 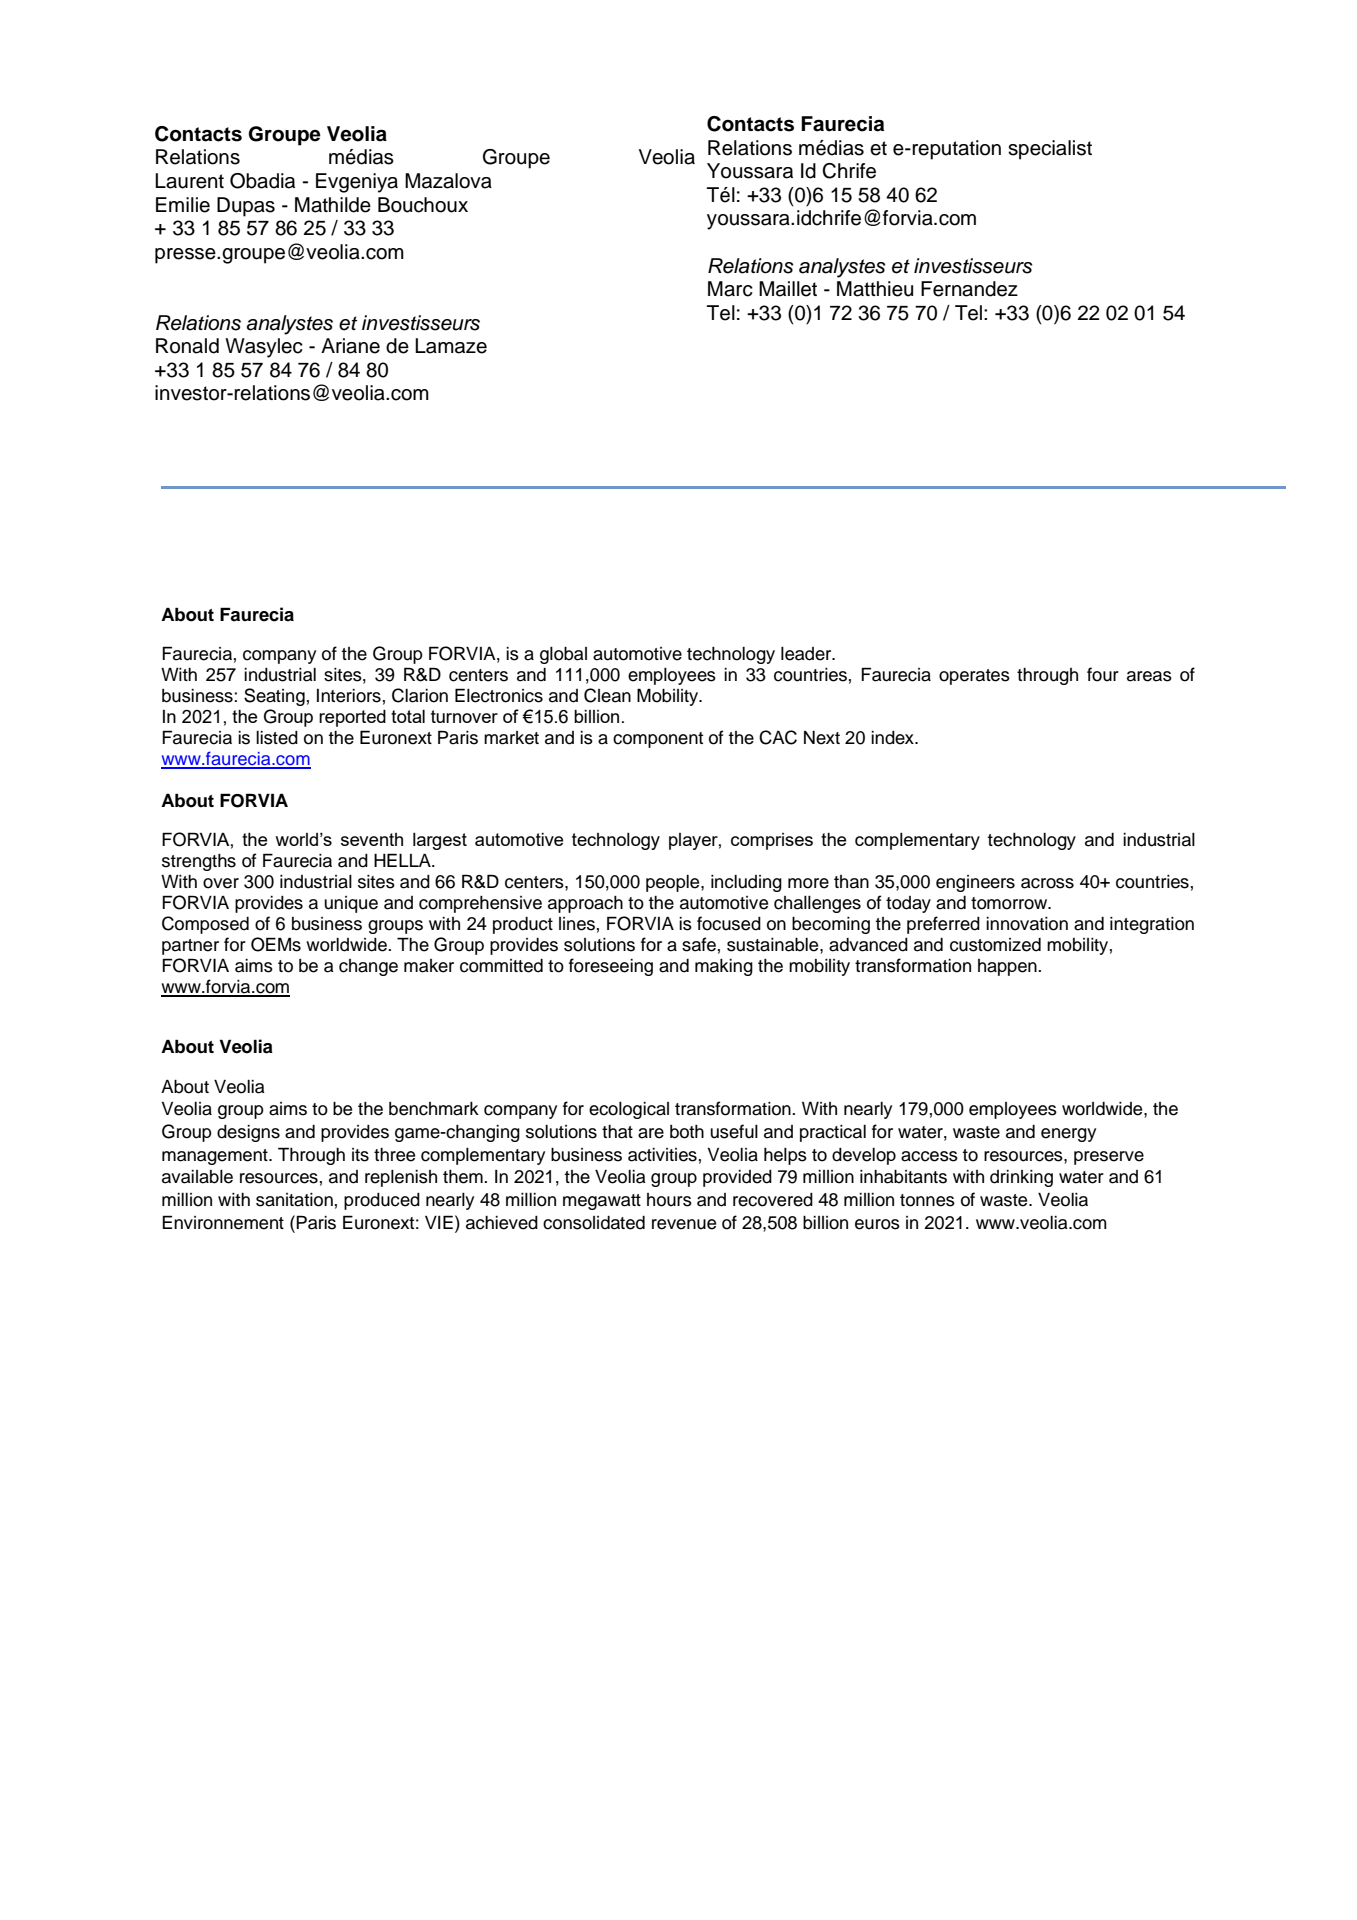 I want to click on drinking, so click(x=1021, y=1178).
